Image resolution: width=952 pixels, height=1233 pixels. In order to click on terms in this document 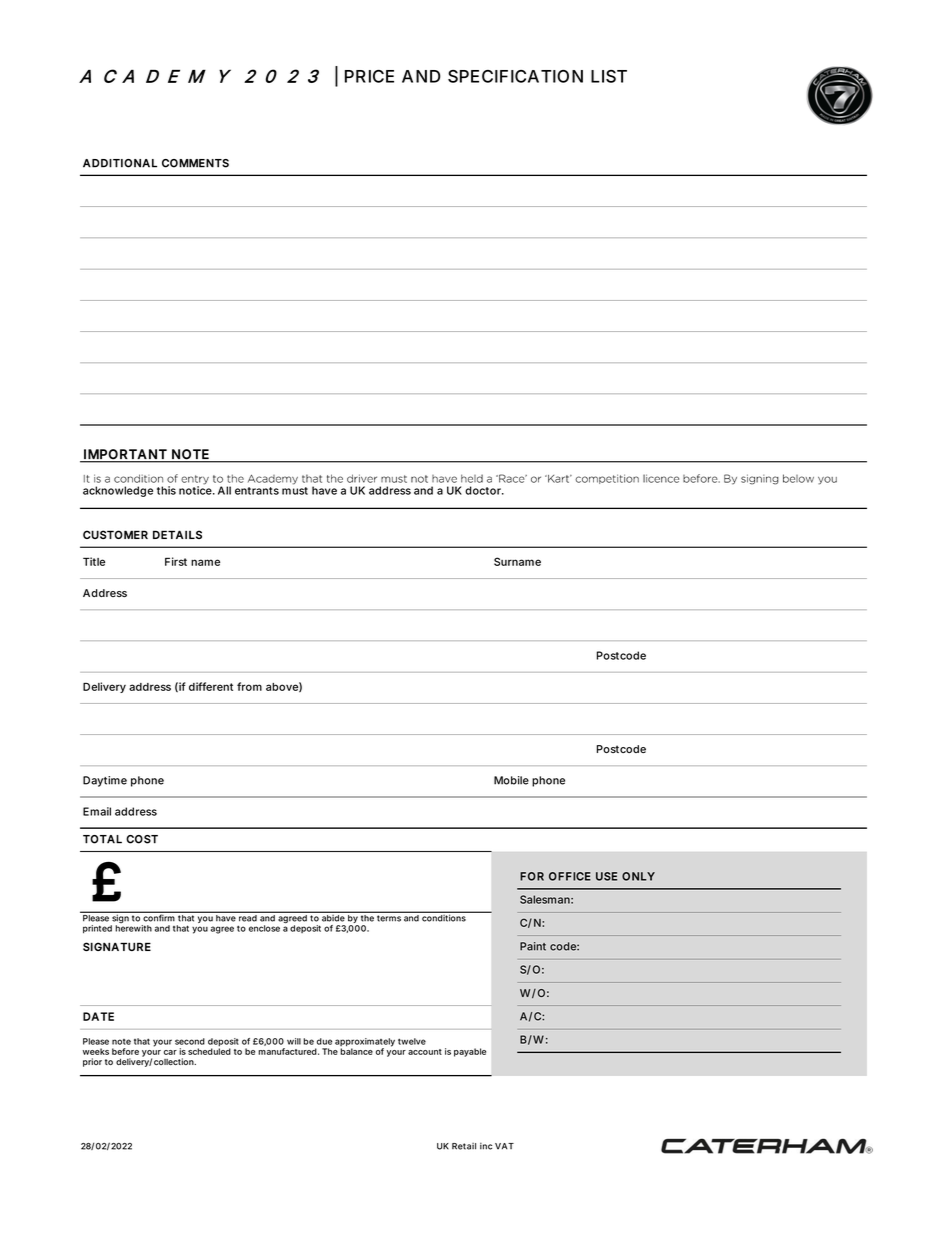, I will do `click(389, 918)`.
